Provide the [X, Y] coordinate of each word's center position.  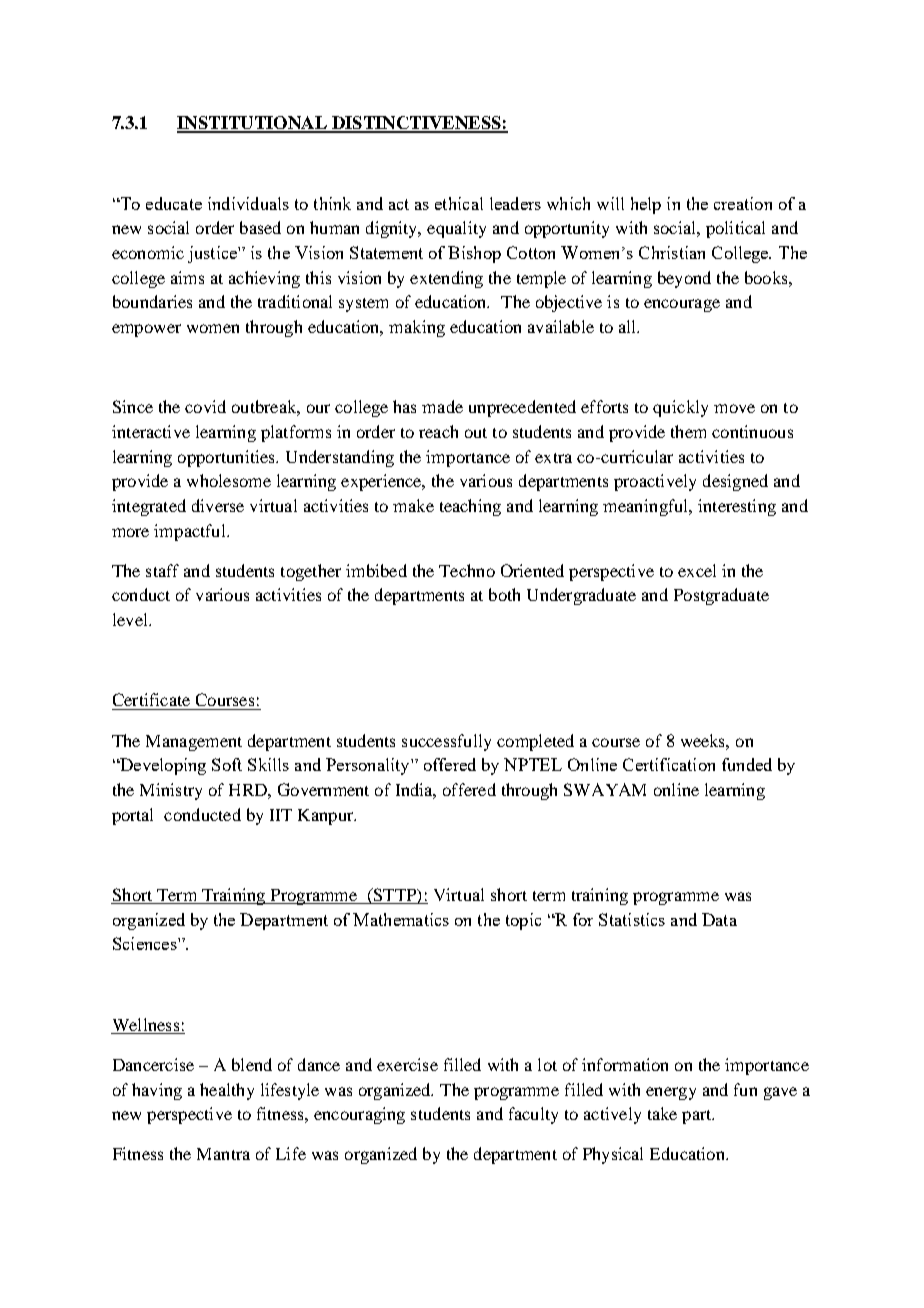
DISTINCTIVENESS [416, 124]
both [504, 594]
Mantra [223, 1154]
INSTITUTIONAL [253, 124]
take [662, 1113]
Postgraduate [721, 596]
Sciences [146, 943]
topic [523, 921]
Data [719, 919]
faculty [533, 1115]
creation [743, 203]
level [131, 619]
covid [205, 406]
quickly [680, 408]
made [442, 406]
